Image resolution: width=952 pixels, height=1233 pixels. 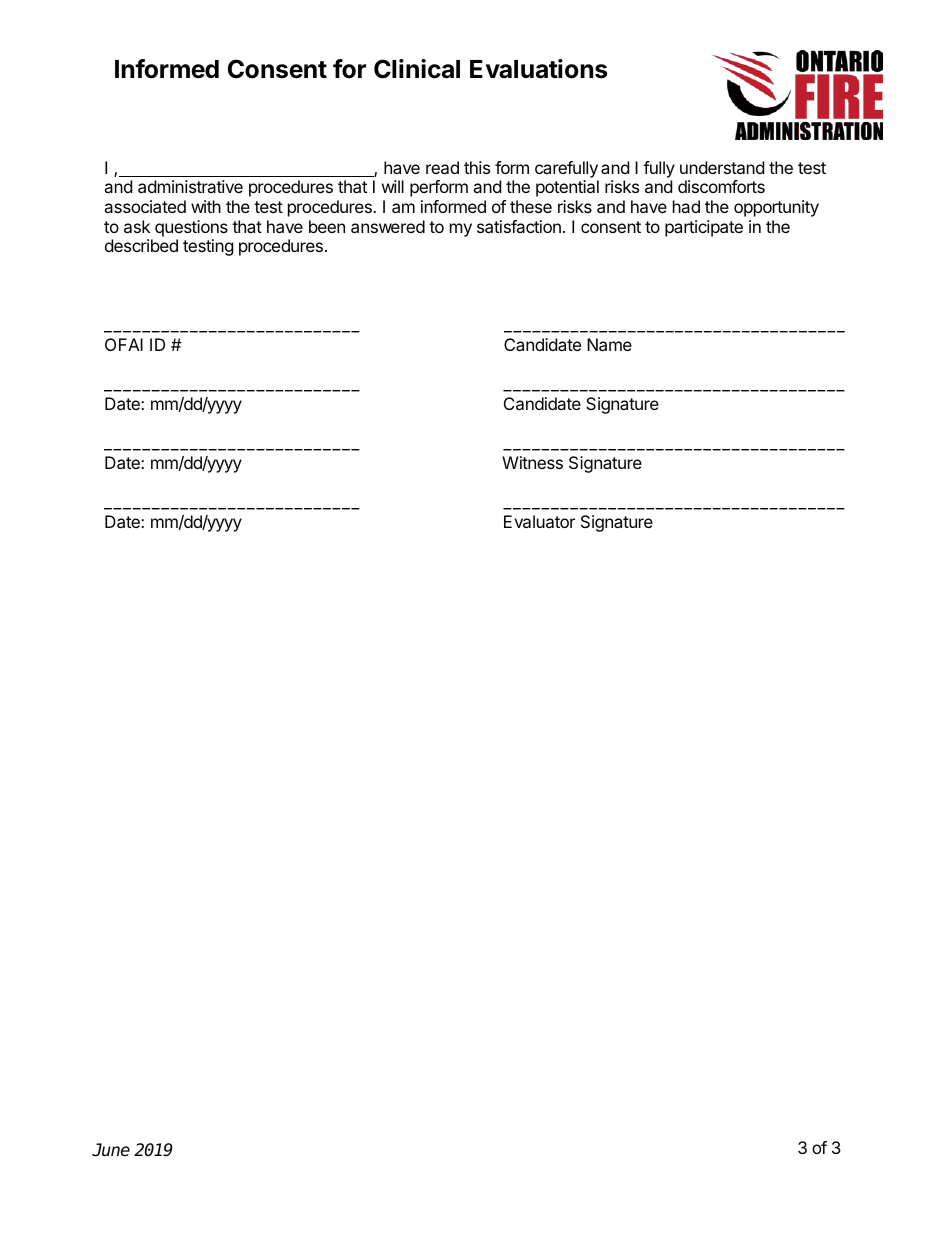 What do you see at coordinates (686, 206) in the page?
I see `had` at bounding box center [686, 206].
